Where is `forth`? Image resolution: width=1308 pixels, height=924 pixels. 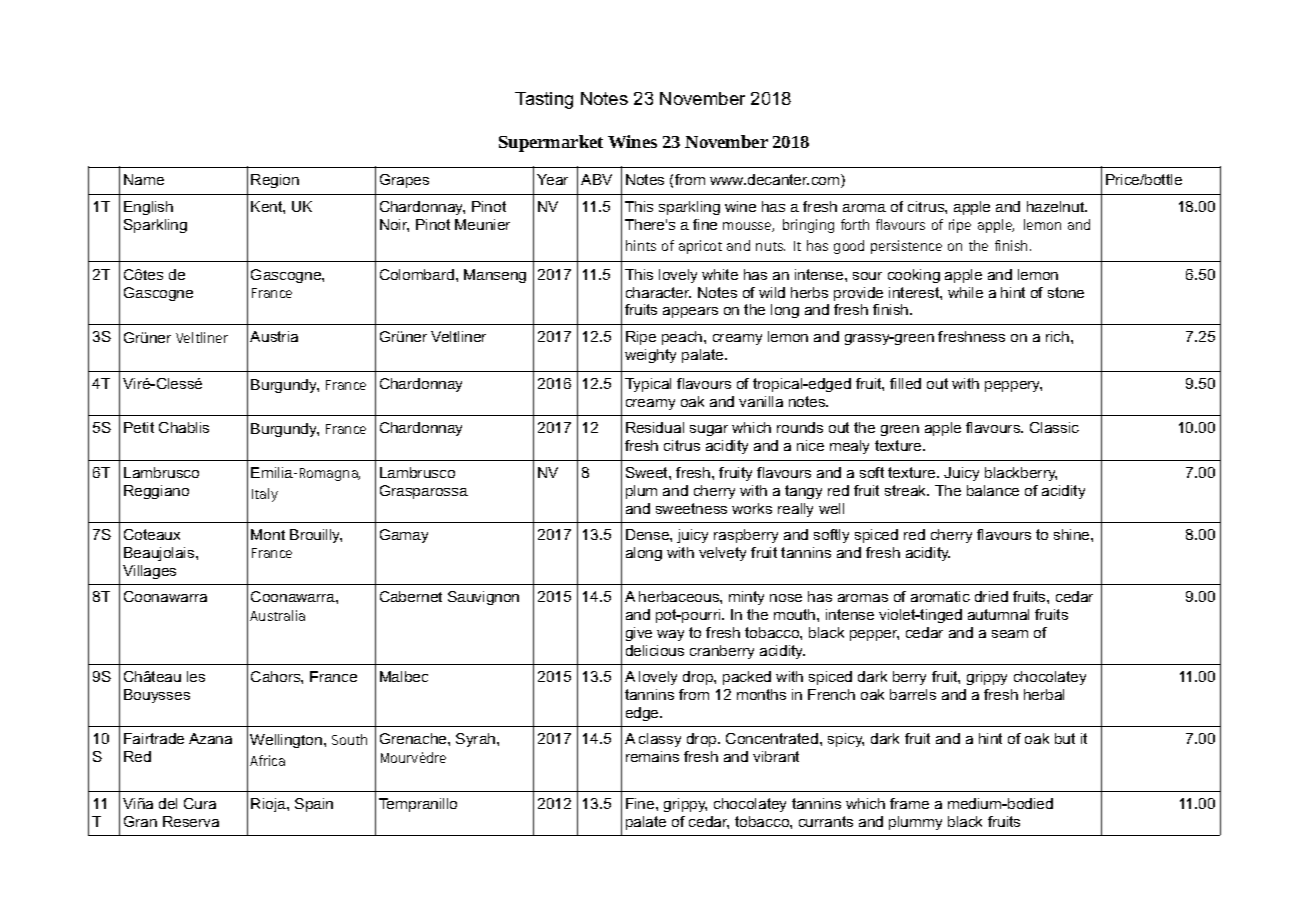 forth is located at coordinates (855, 224).
